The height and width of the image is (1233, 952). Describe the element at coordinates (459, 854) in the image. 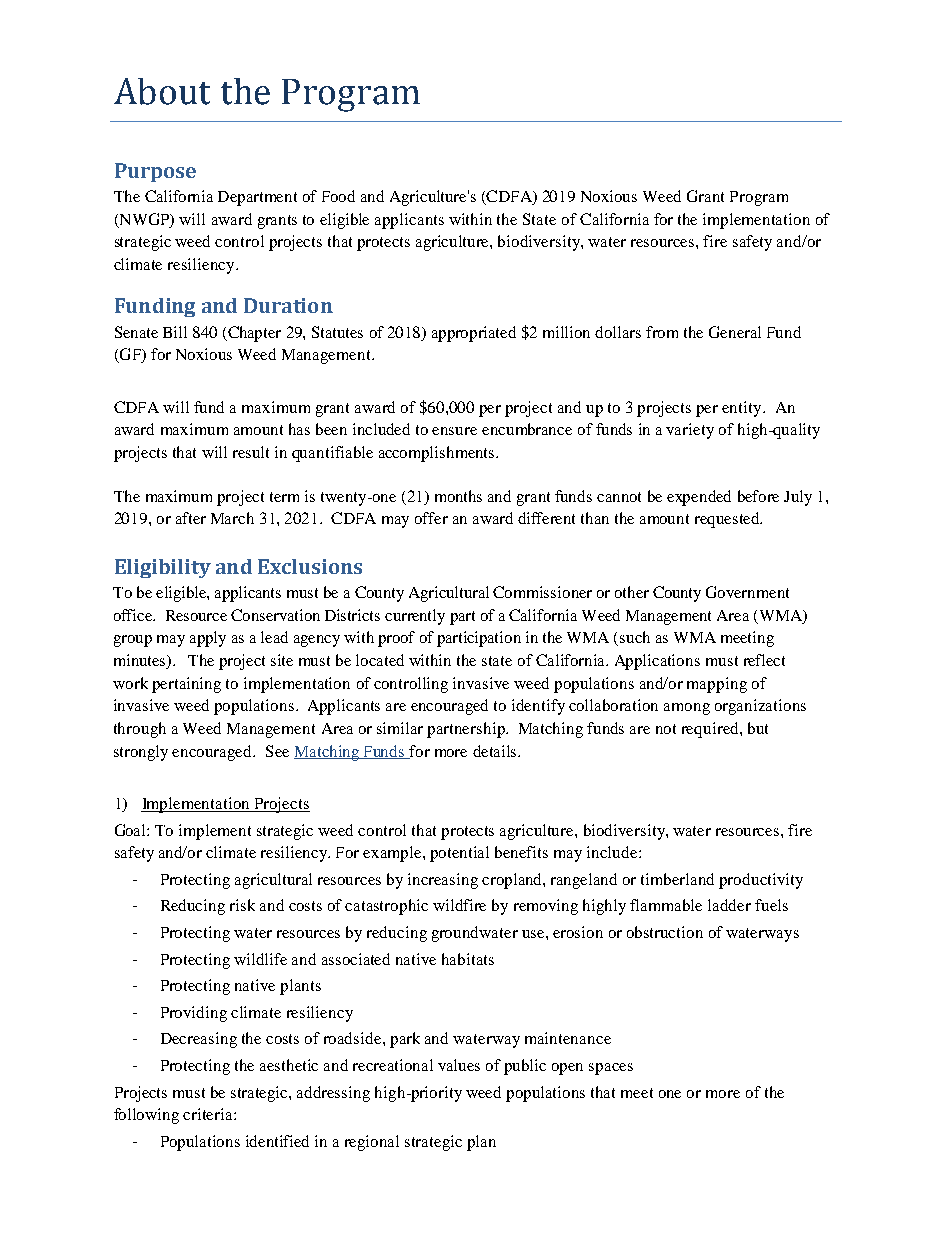

I see `potential` at that location.
